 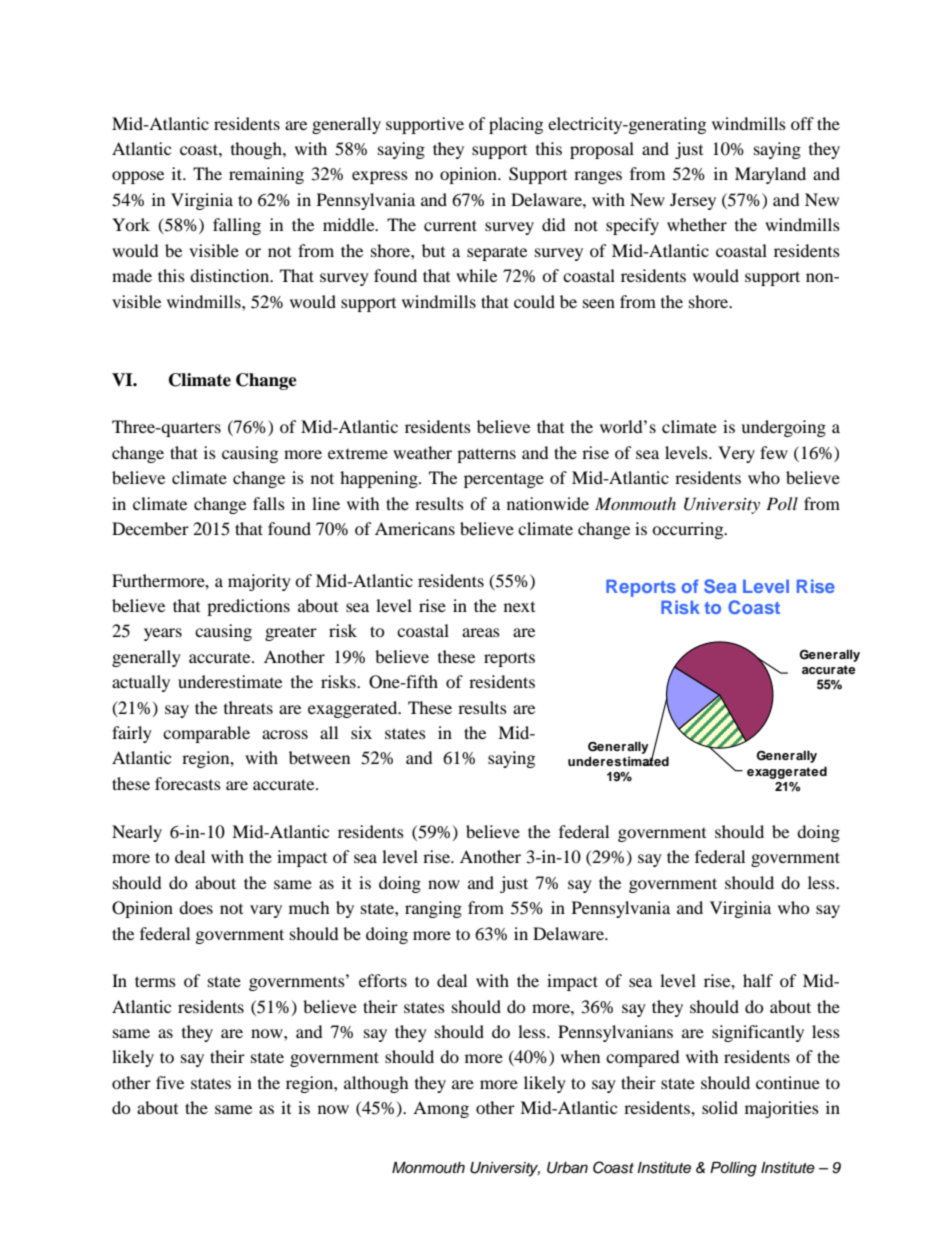 What do you see at coordinates (170, 1082) in the screenshot?
I see `five` at bounding box center [170, 1082].
